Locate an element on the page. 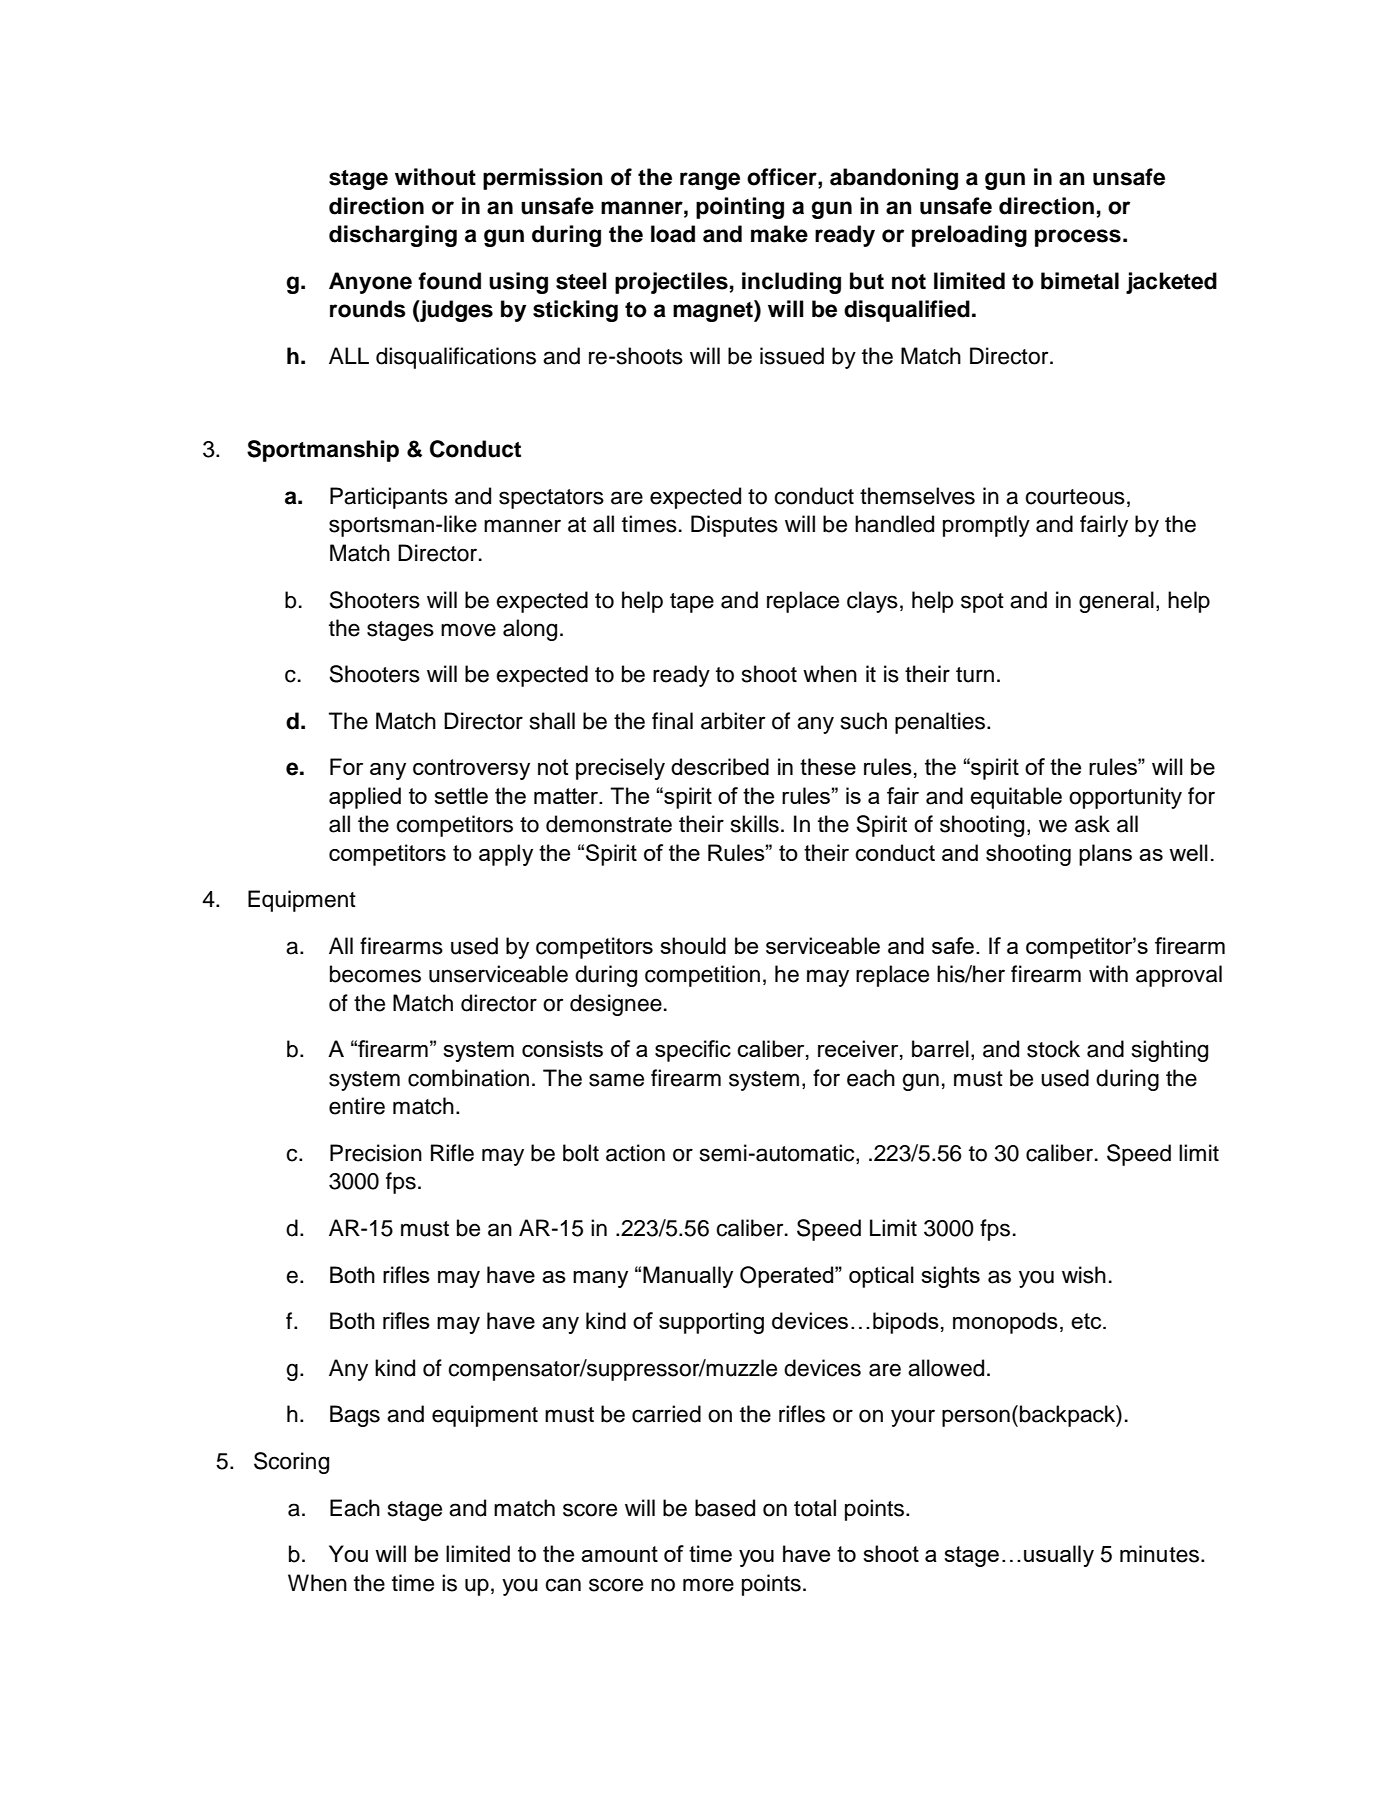 This page has width=1398, height=1810. Disputes is located at coordinates (734, 526).
